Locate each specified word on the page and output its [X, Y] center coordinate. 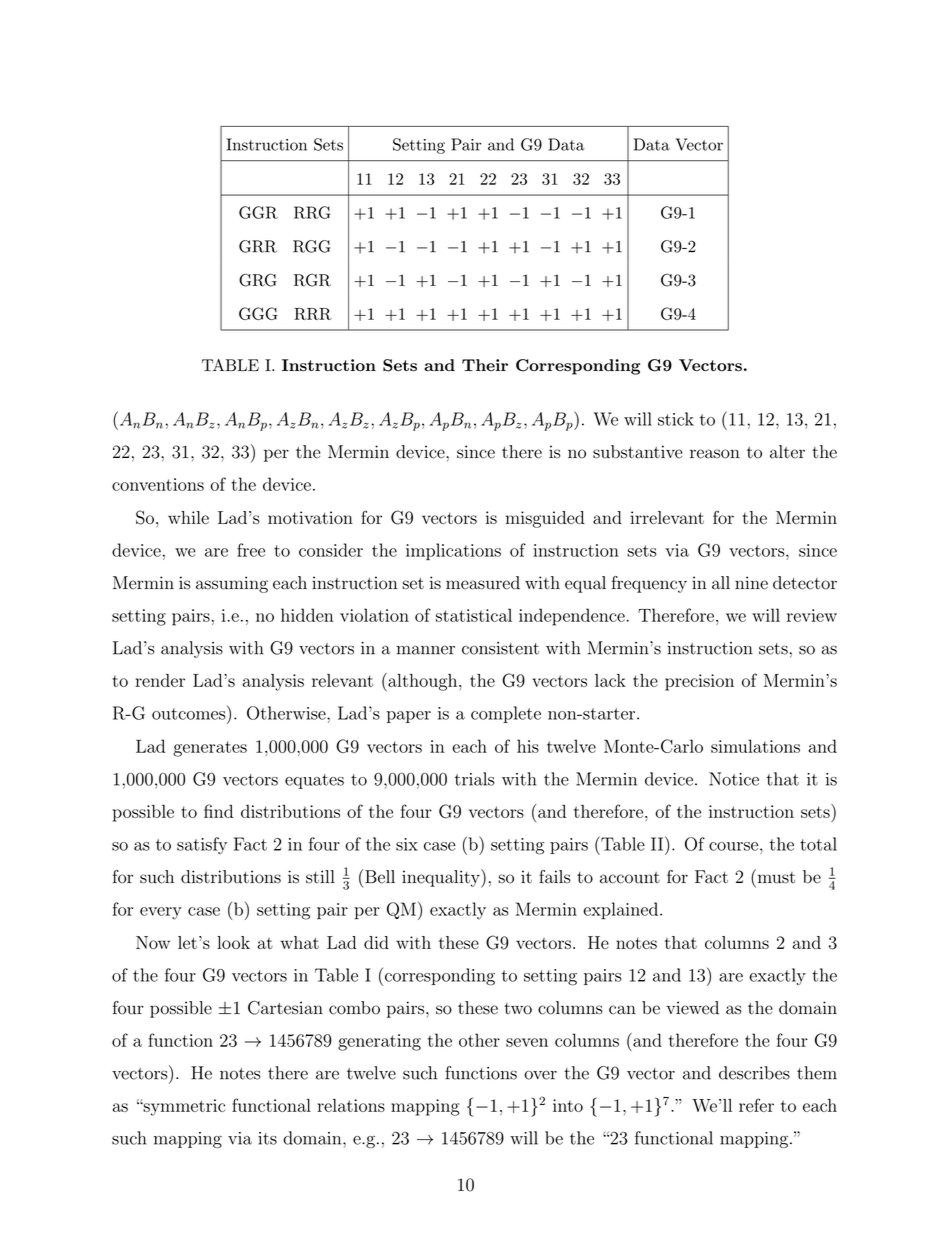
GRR [258, 246]
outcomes [190, 712]
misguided [545, 519]
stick [676, 419]
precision [699, 682]
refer [756, 1105]
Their [485, 365]
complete [506, 714]
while [188, 517]
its [267, 1138]
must [775, 876]
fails [555, 877]
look [233, 942]
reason [715, 454]
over [540, 1075]
